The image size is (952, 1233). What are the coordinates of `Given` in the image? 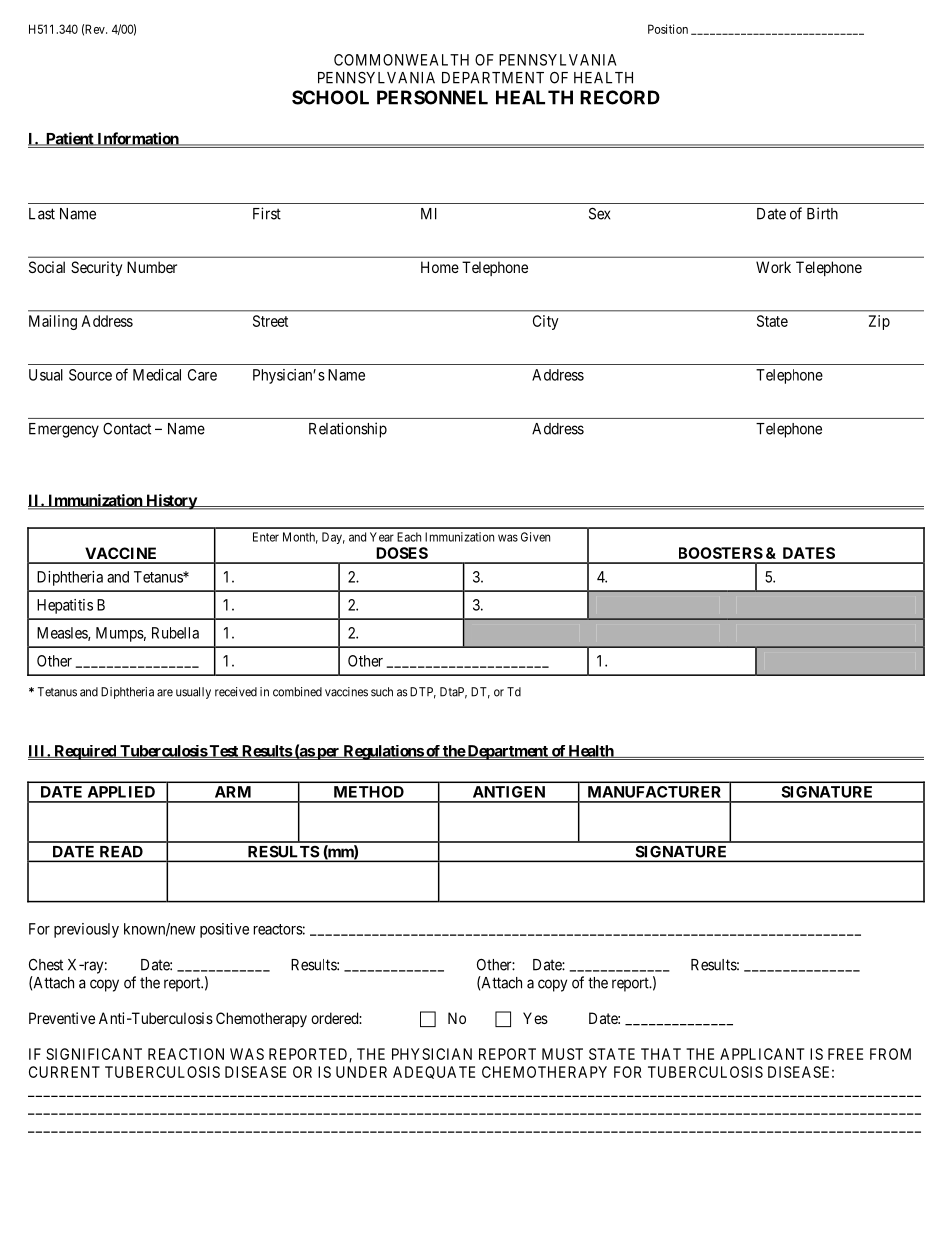 It's located at (535, 537).
